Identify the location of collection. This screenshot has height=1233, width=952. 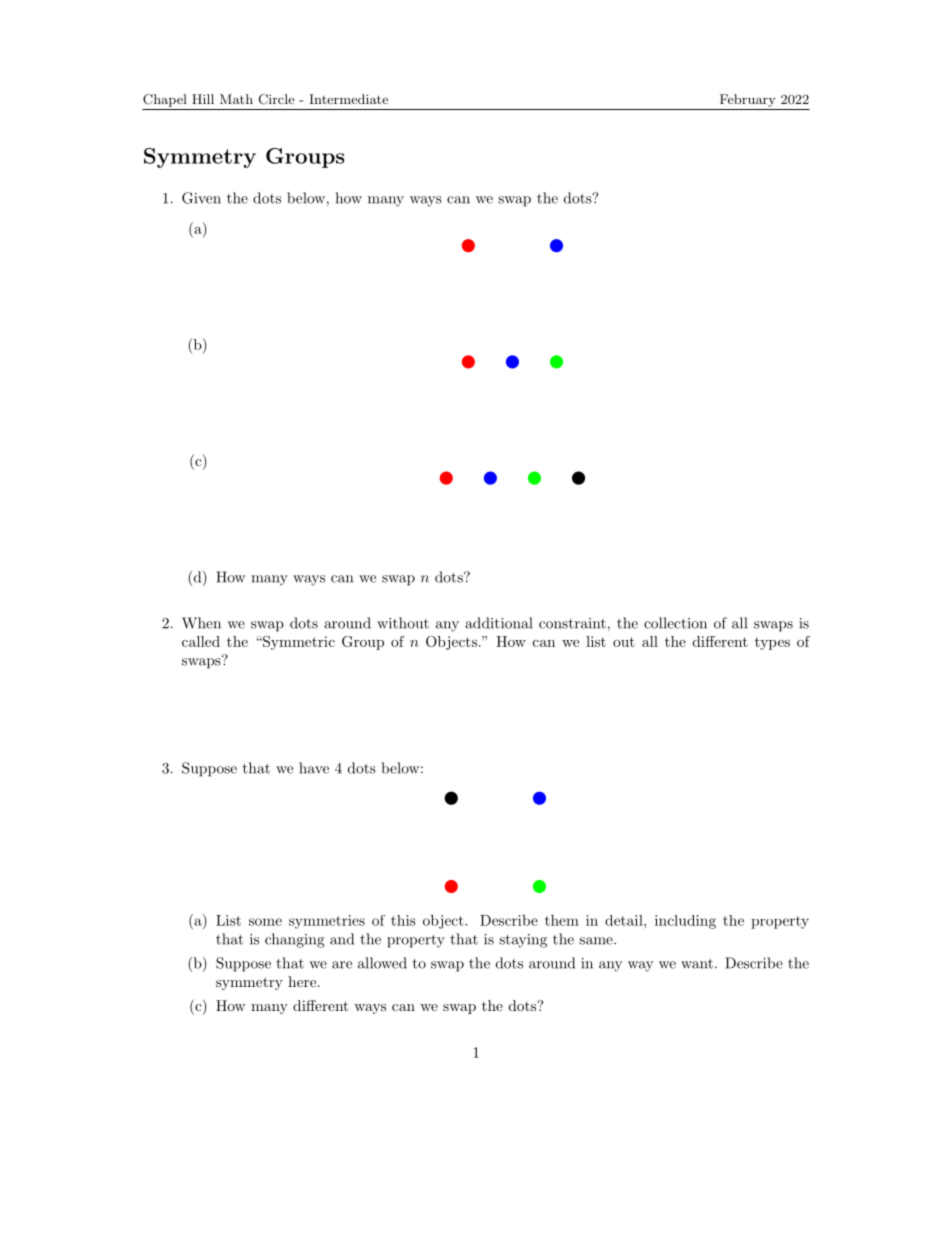
(675, 623).
